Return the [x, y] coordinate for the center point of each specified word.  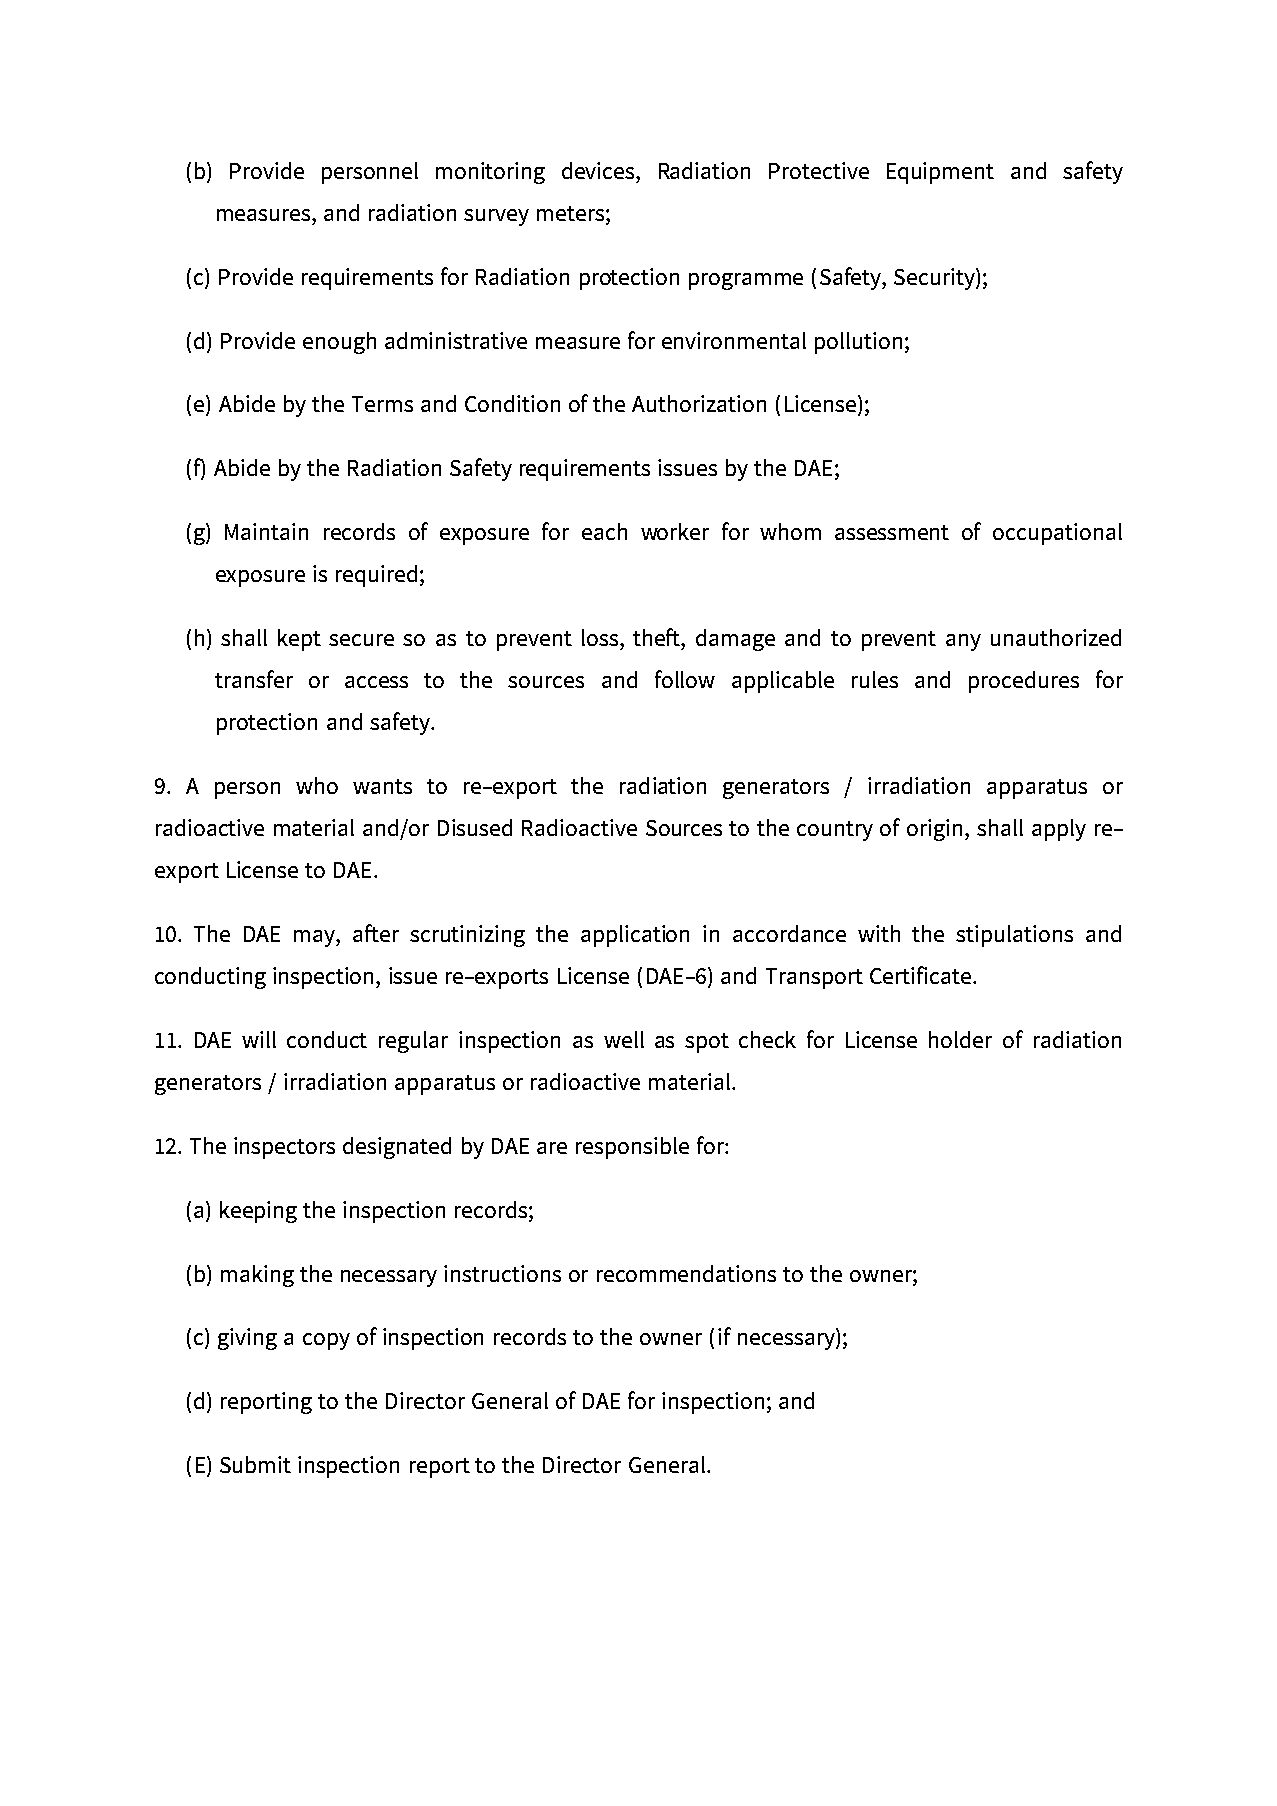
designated [397, 1148]
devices [599, 170]
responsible [632, 1148]
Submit [255, 1464]
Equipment [940, 173]
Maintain [266, 531]
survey [496, 217]
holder [960, 1039]
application [635, 936]
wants [382, 786]
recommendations [686, 1273]
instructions [502, 1273]
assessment [892, 532]
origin [934, 830]
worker [675, 531]
